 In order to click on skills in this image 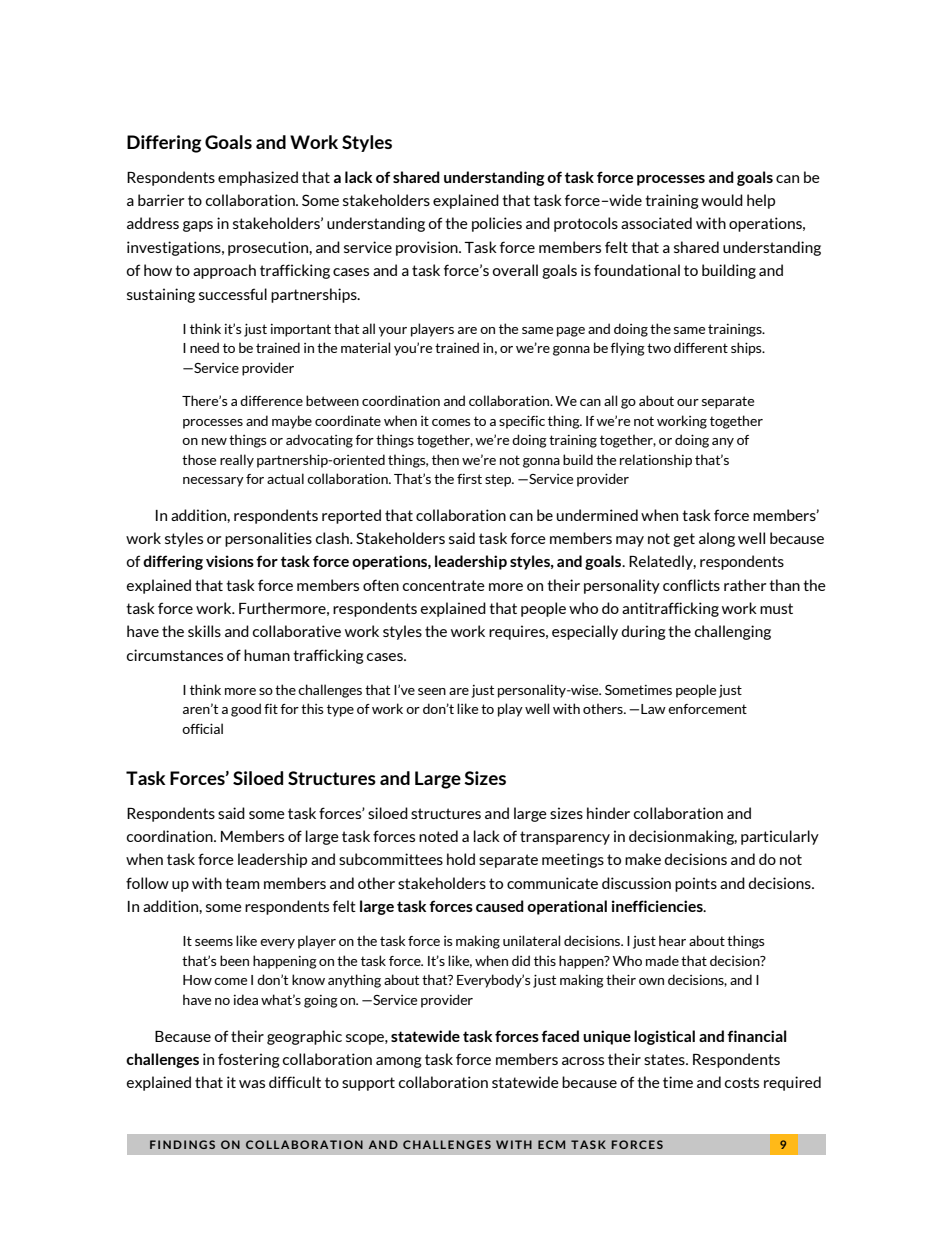, I will do `click(204, 631)`.
